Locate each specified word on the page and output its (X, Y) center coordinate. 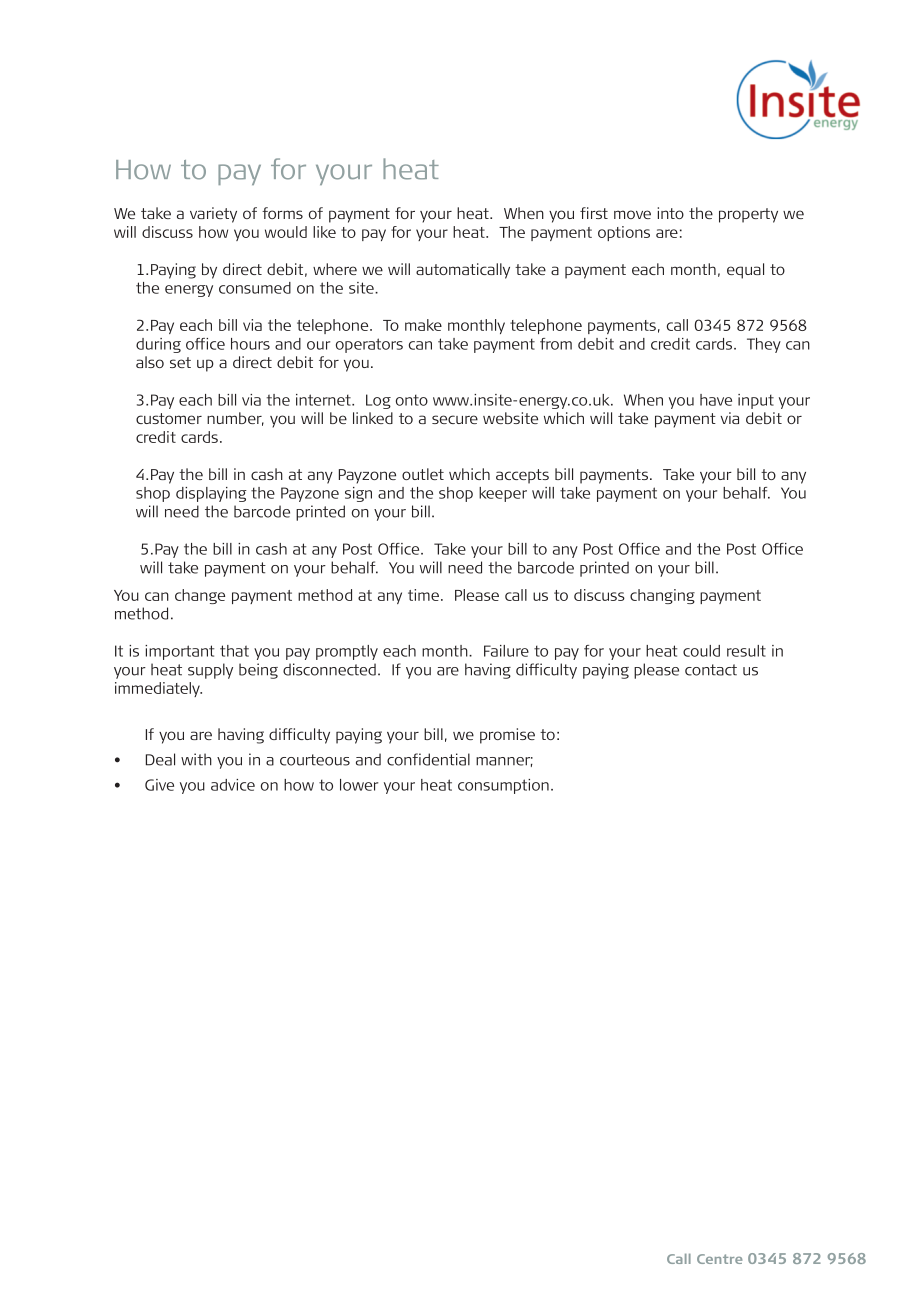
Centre (719, 1259)
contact (711, 670)
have (716, 400)
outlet (423, 474)
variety (213, 215)
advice (233, 785)
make (423, 325)
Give (159, 785)
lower (359, 785)
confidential (428, 759)
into (670, 213)
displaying (211, 494)
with (196, 759)
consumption (503, 786)
